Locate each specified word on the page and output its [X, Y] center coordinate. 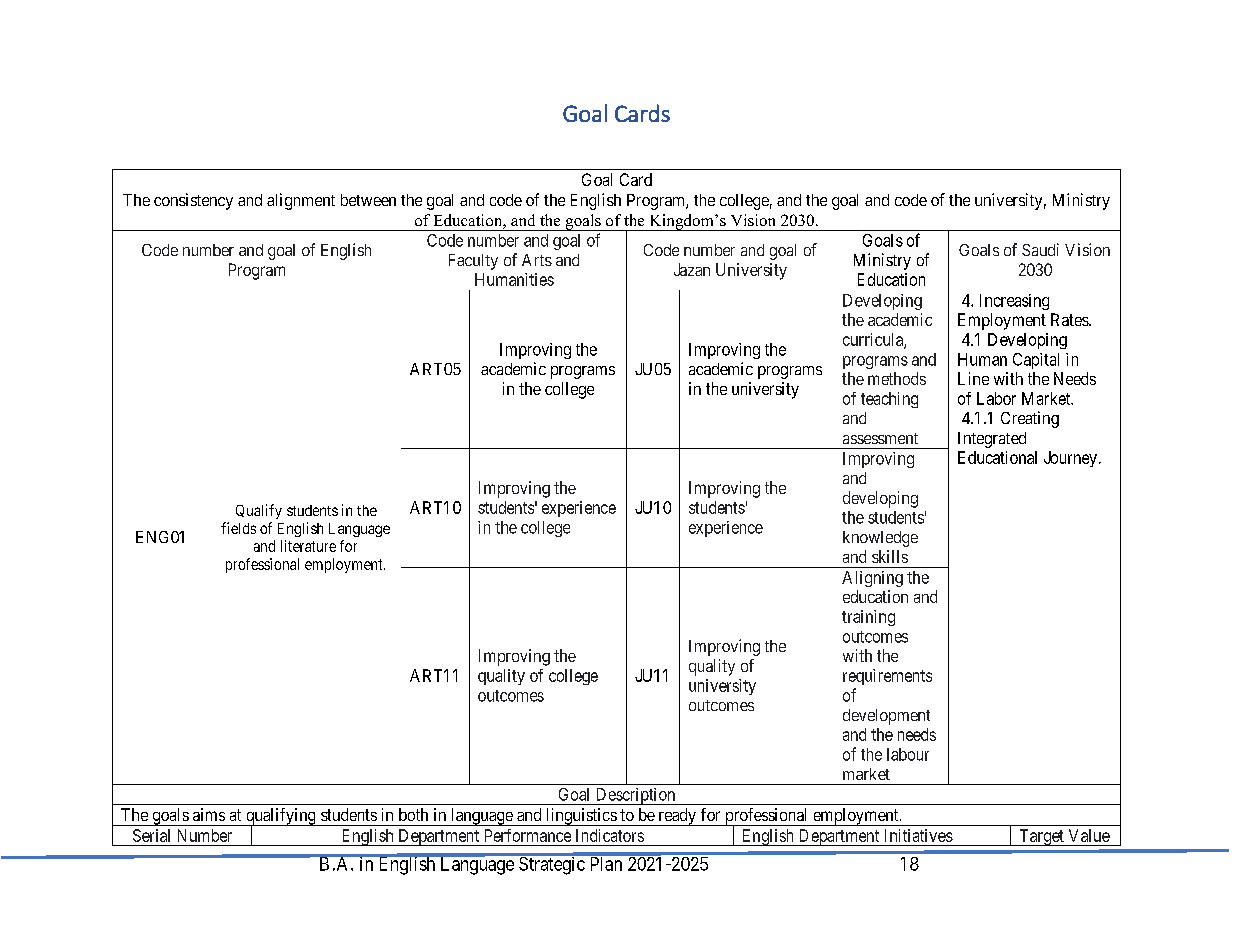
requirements [887, 677]
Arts [537, 260]
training [868, 618]
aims [209, 814]
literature [308, 546]
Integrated [992, 440]
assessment [880, 438]
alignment [301, 201]
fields [238, 528]
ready [677, 817]
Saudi [1040, 249]
